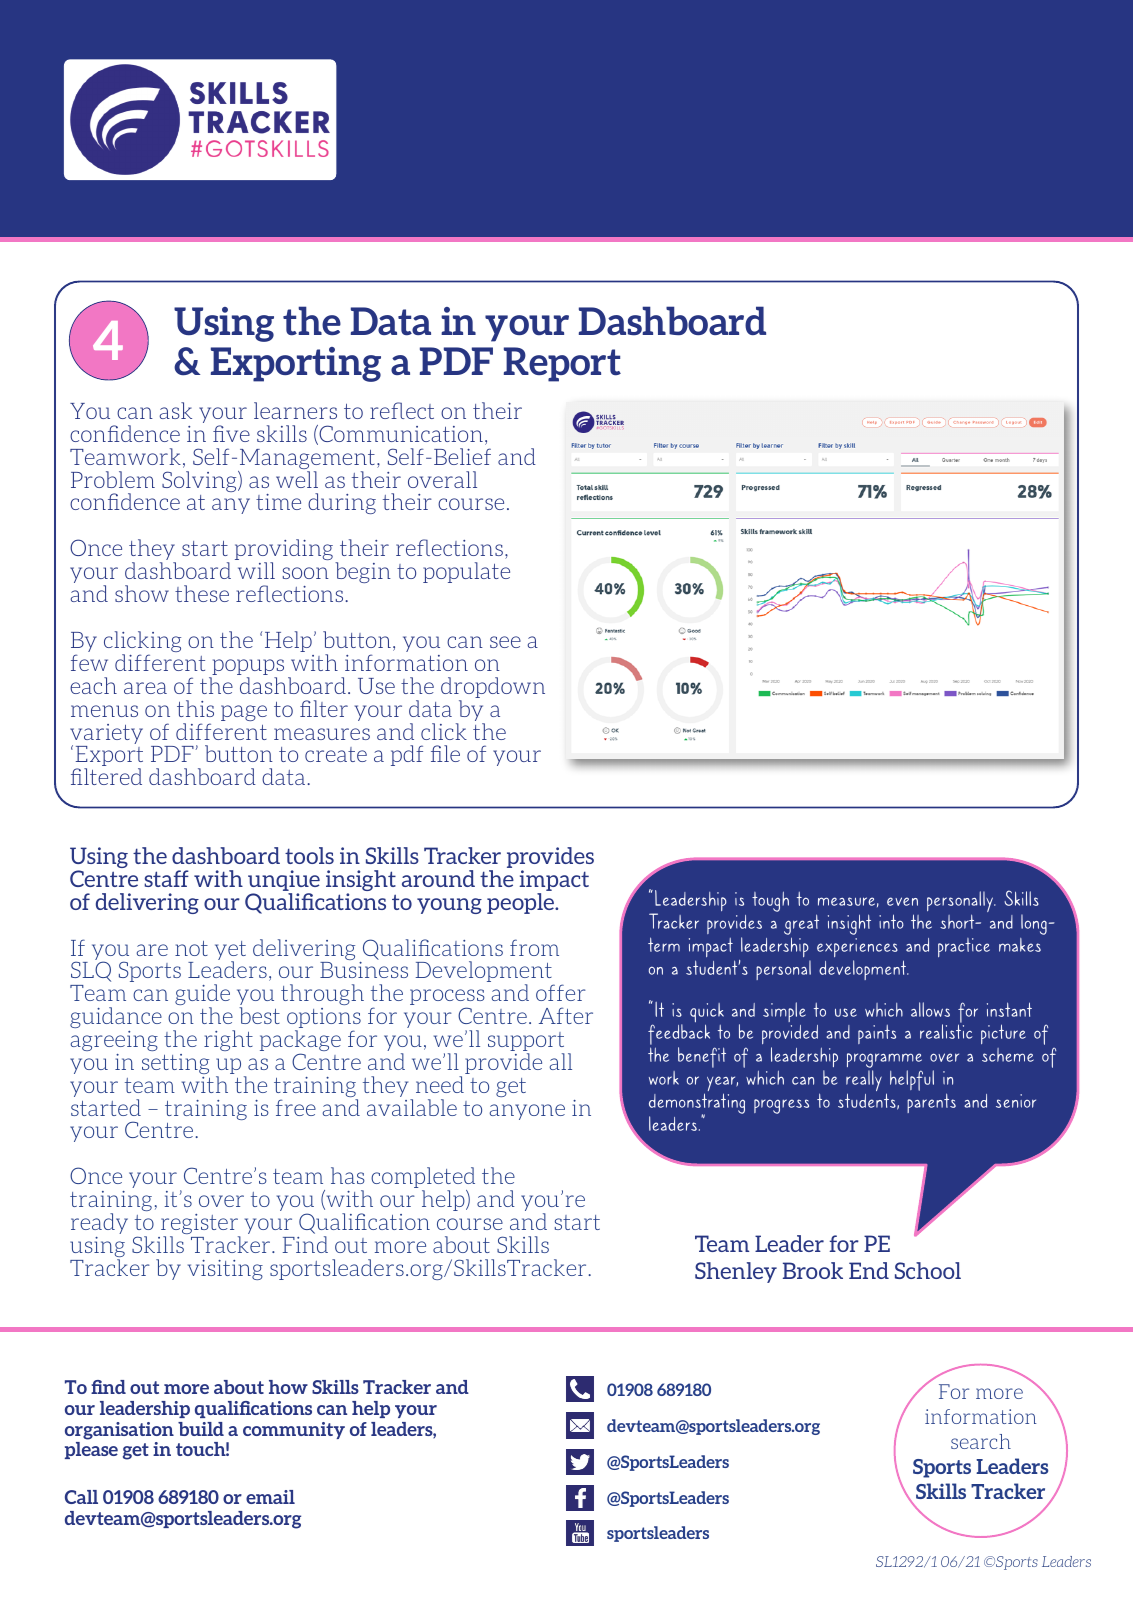  What do you see at coordinates (294, 1430) in the screenshot?
I see `community` at bounding box center [294, 1430].
